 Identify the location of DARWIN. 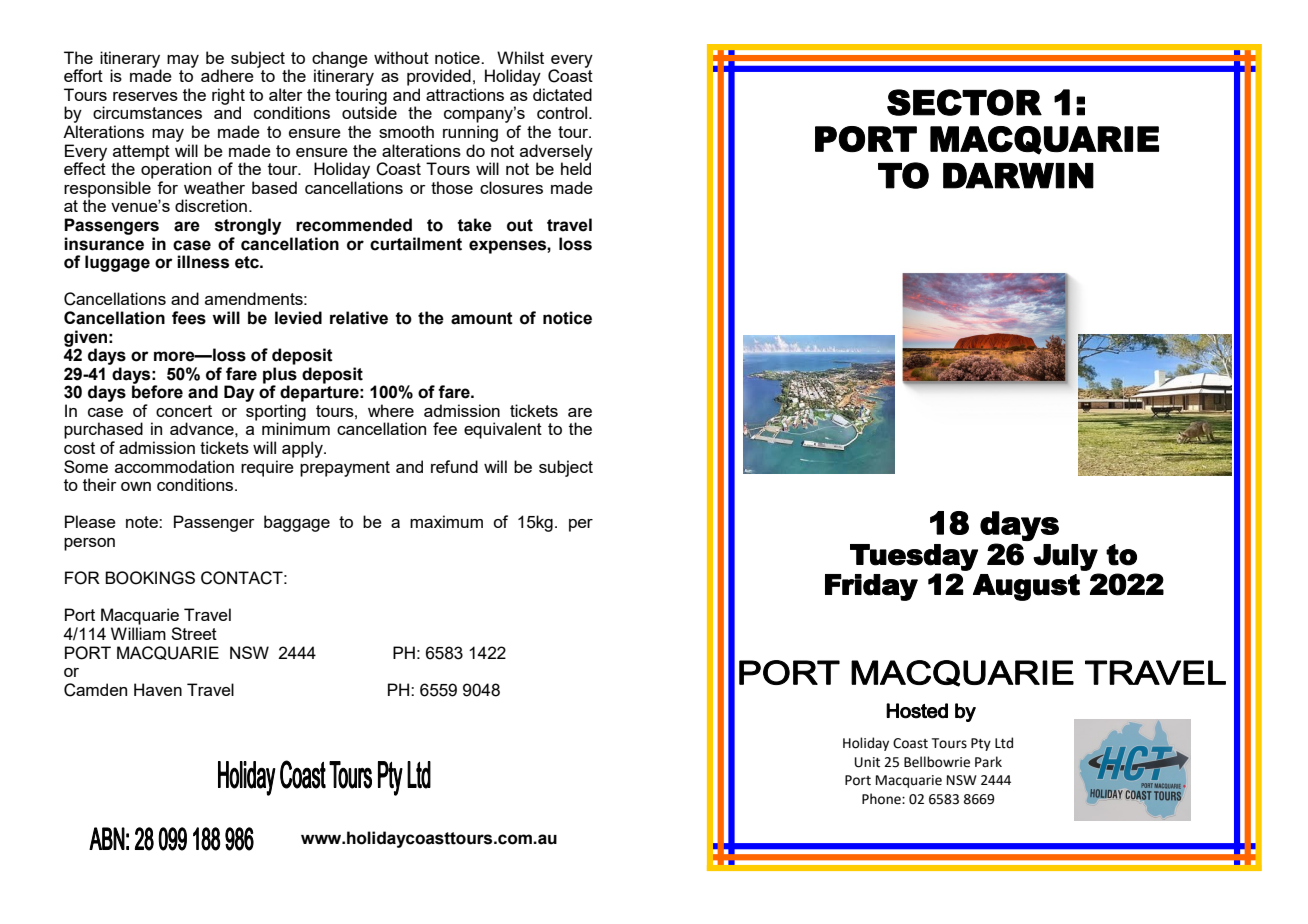
(1018, 176).
